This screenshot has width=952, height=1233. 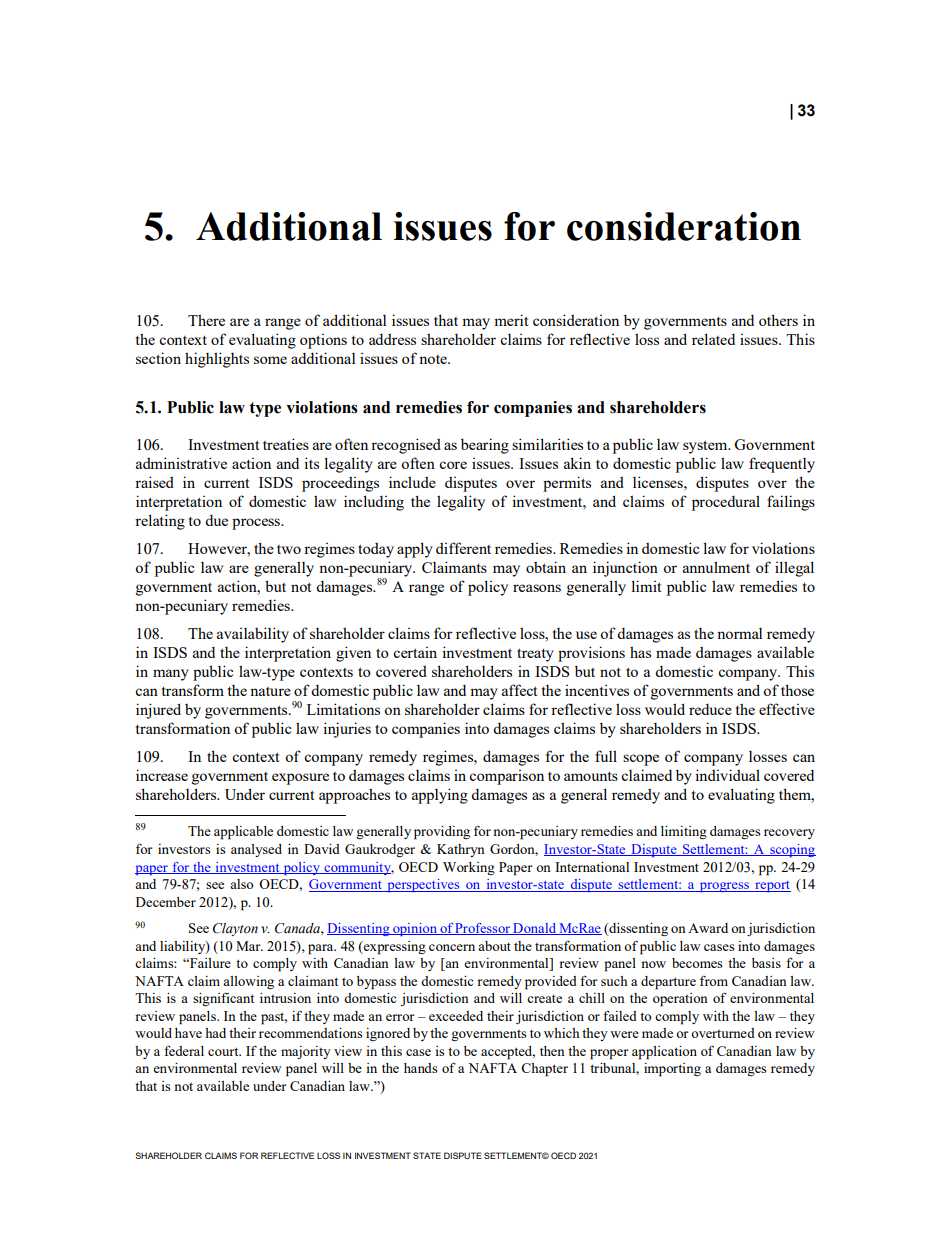 I want to click on highlights, so click(x=217, y=360).
